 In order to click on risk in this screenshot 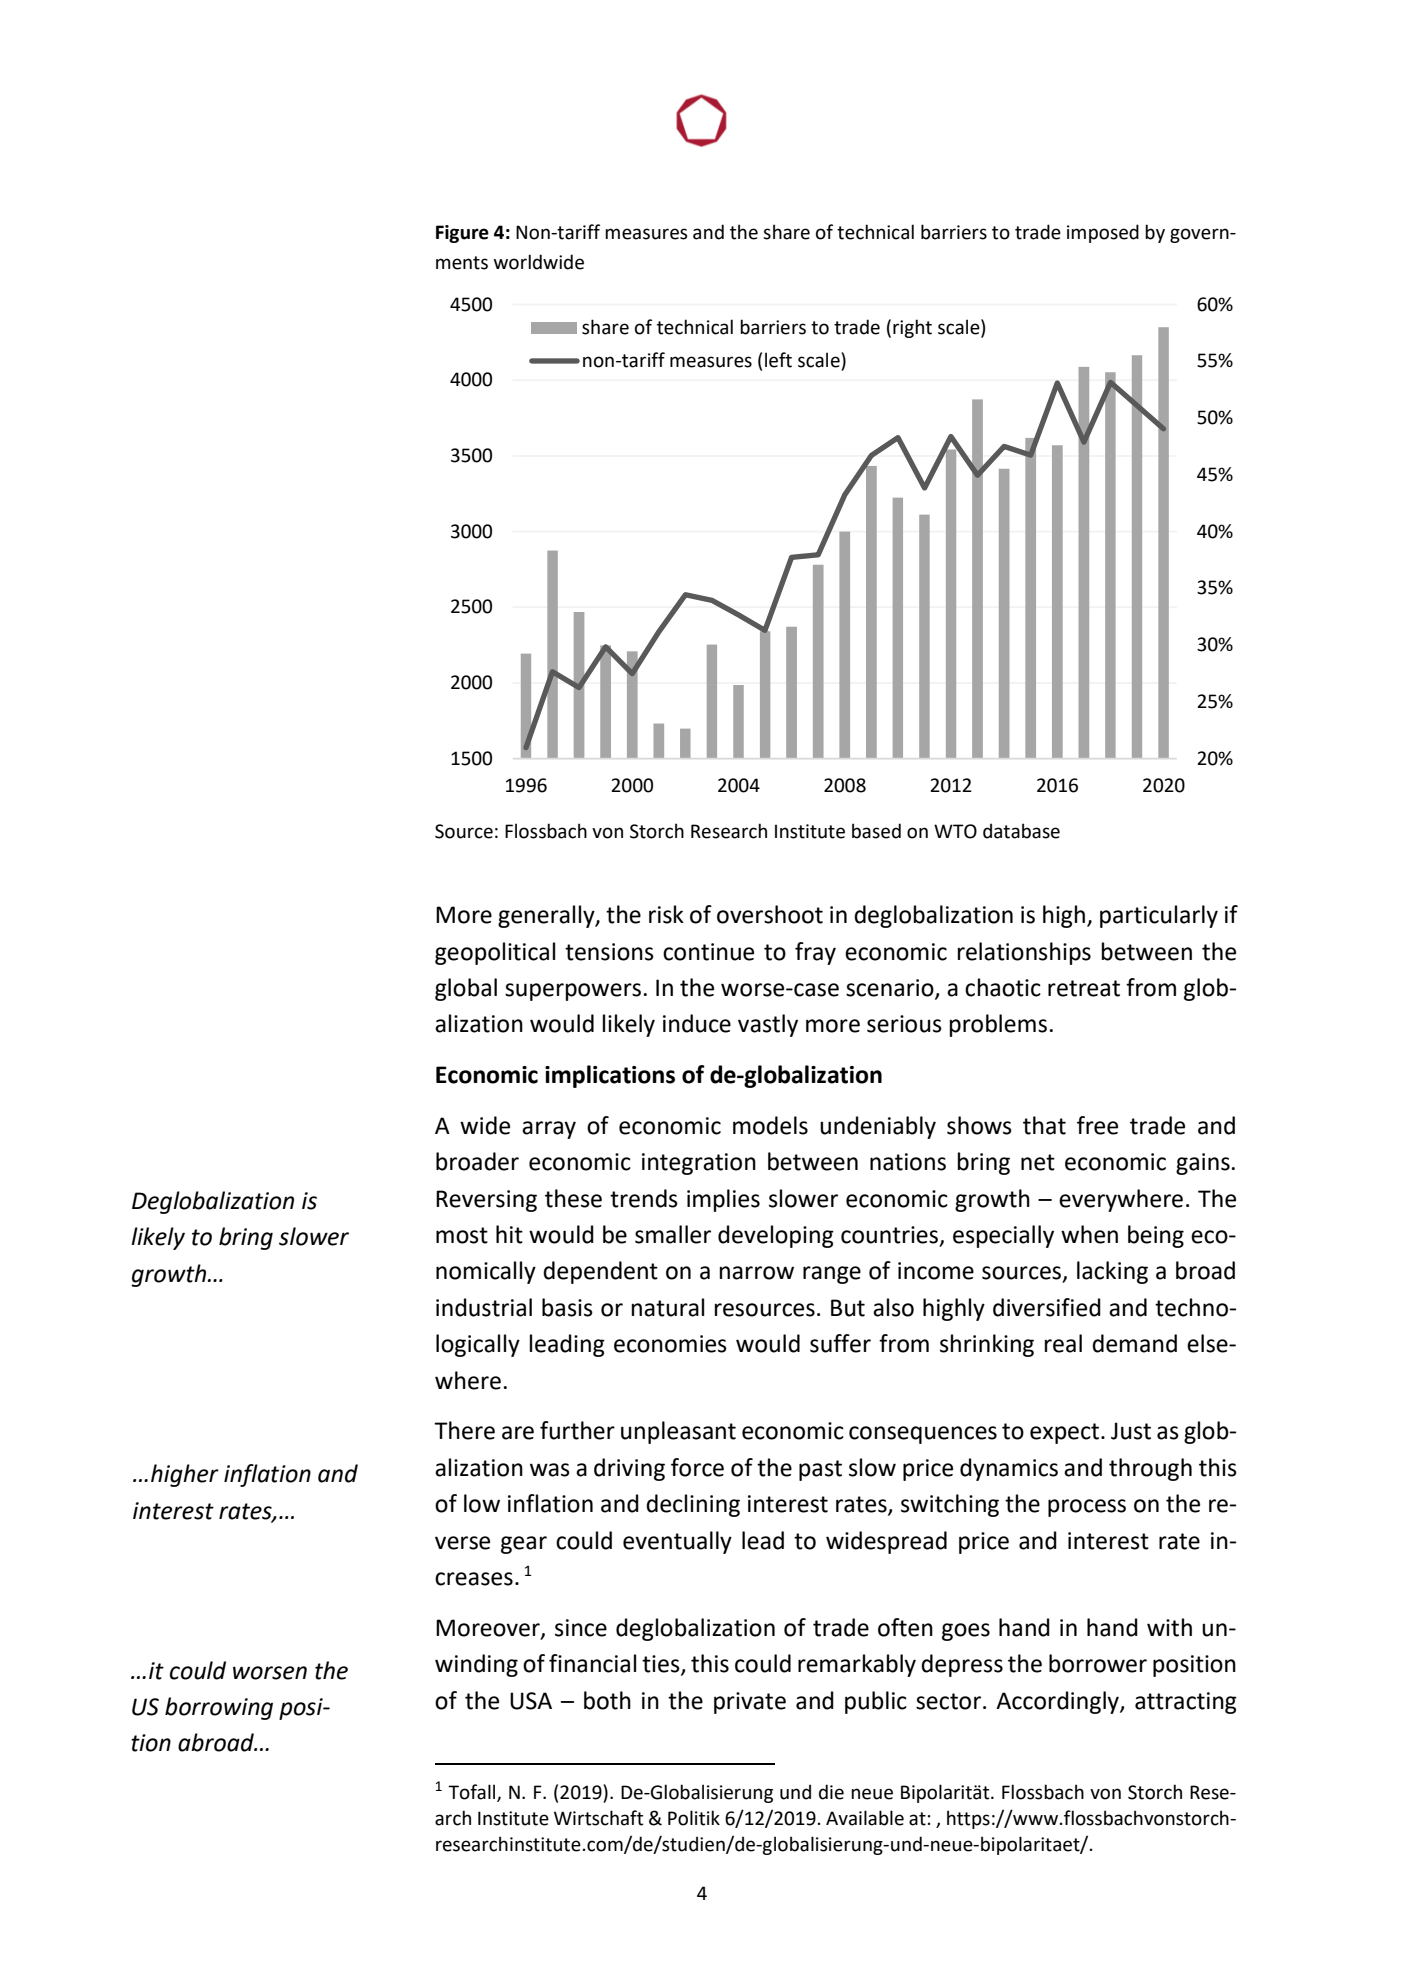, I will do `click(666, 914)`.
